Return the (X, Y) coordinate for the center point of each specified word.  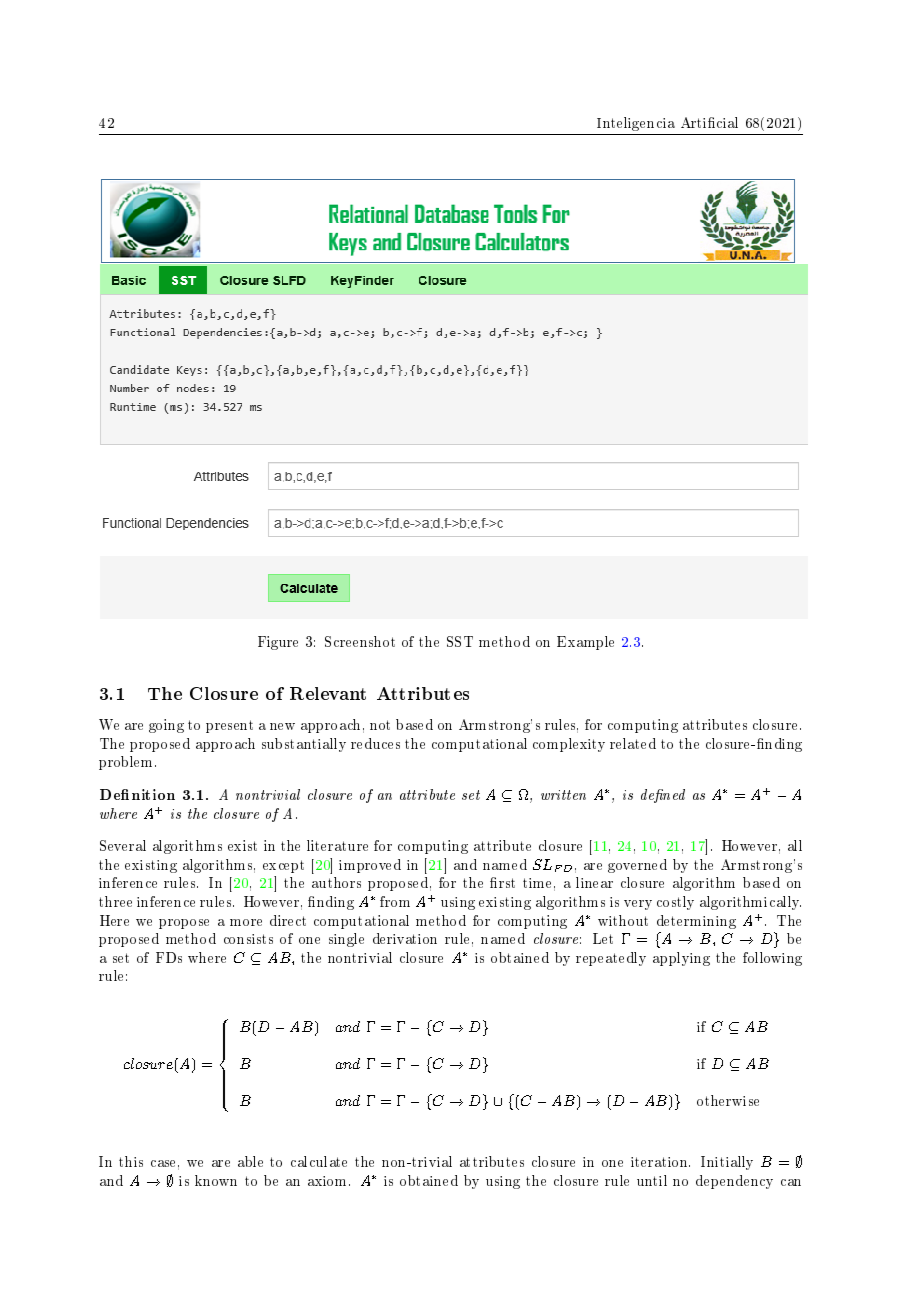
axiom (329, 1181)
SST (460, 641)
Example (585, 643)
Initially (727, 1163)
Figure (278, 643)
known (216, 1180)
